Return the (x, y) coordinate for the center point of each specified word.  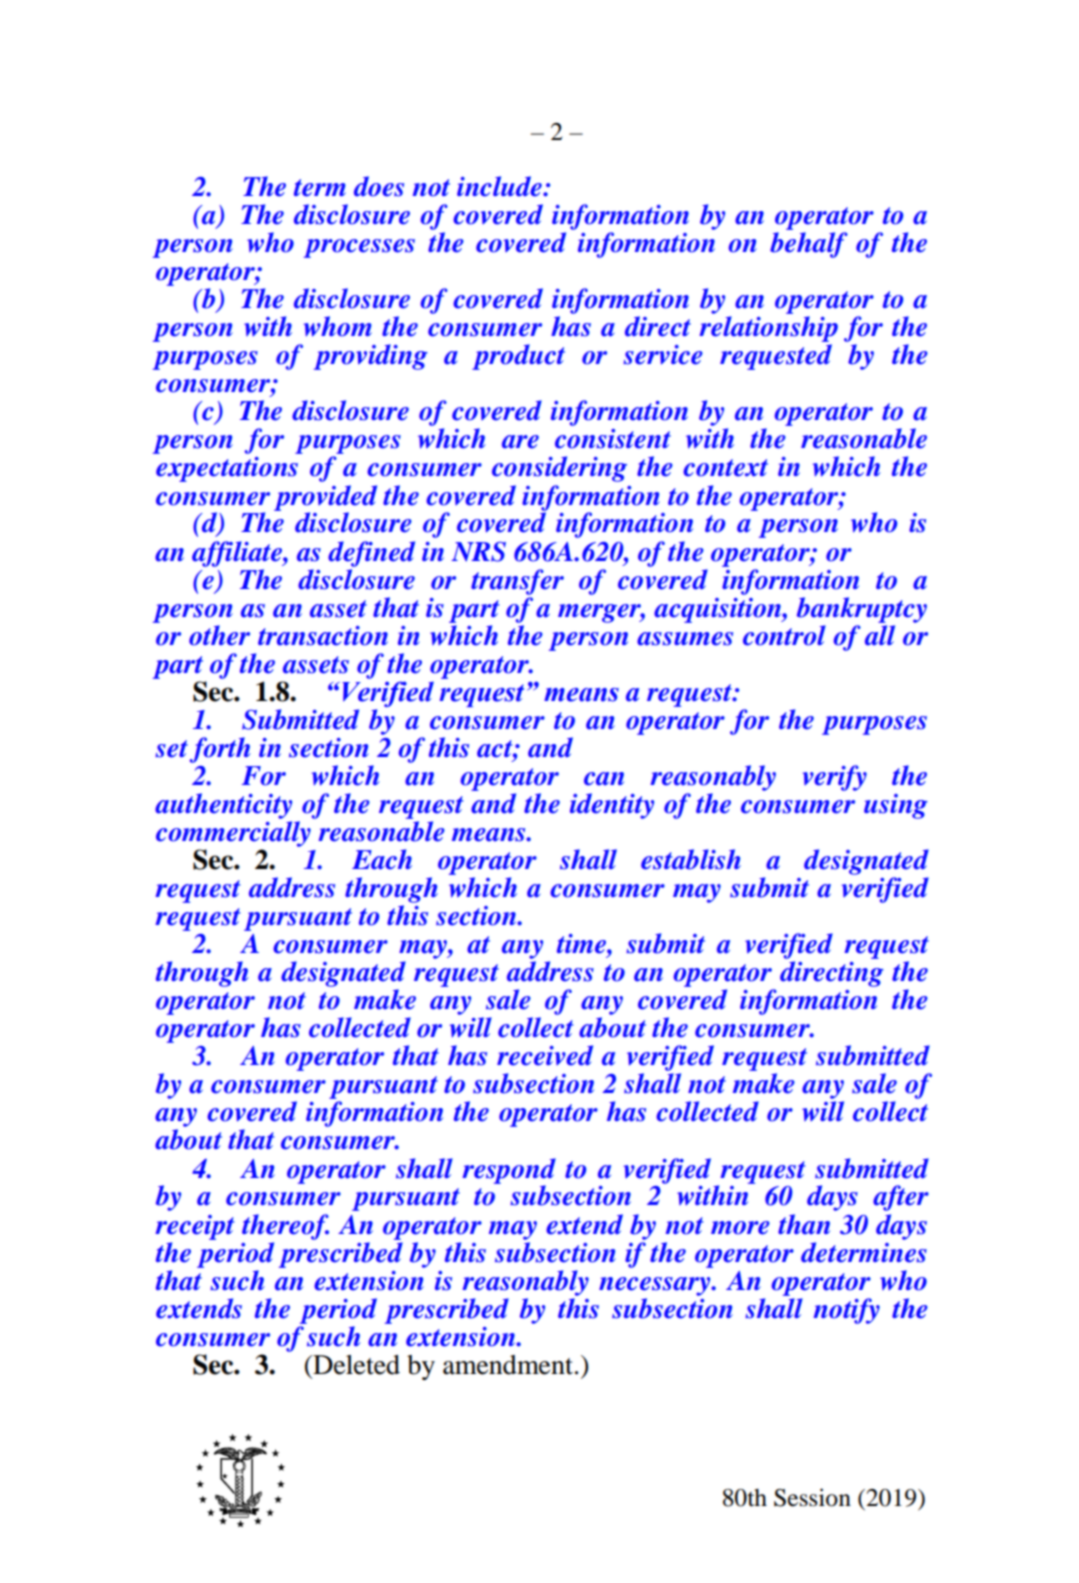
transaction (323, 636)
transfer (517, 582)
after (901, 1198)
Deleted (355, 1365)
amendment (508, 1365)
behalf (809, 245)
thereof (285, 1227)
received (545, 1055)
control (784, 635)
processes (359, 248)
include (500, 186)
